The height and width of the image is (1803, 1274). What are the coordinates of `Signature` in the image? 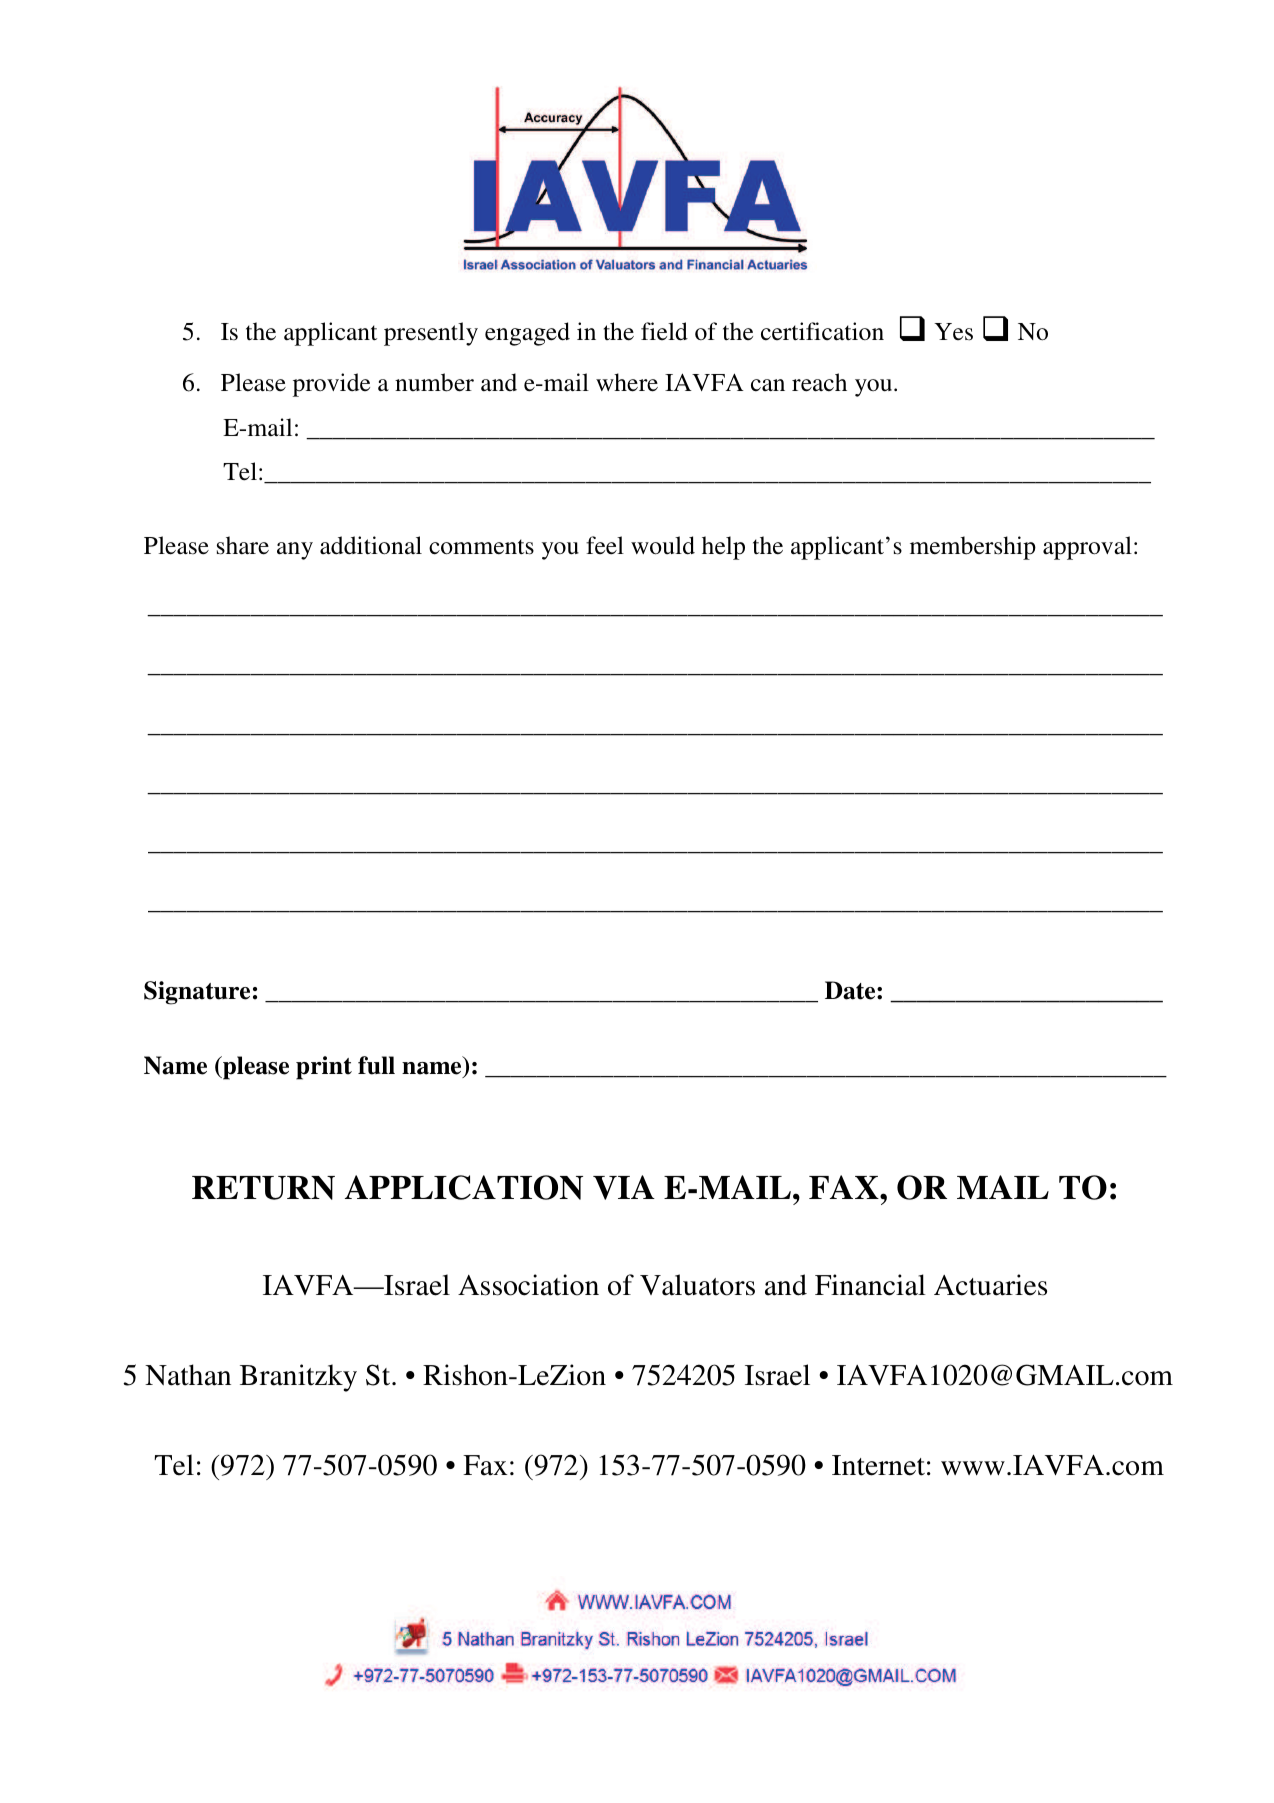 It's located at (197, 993).
